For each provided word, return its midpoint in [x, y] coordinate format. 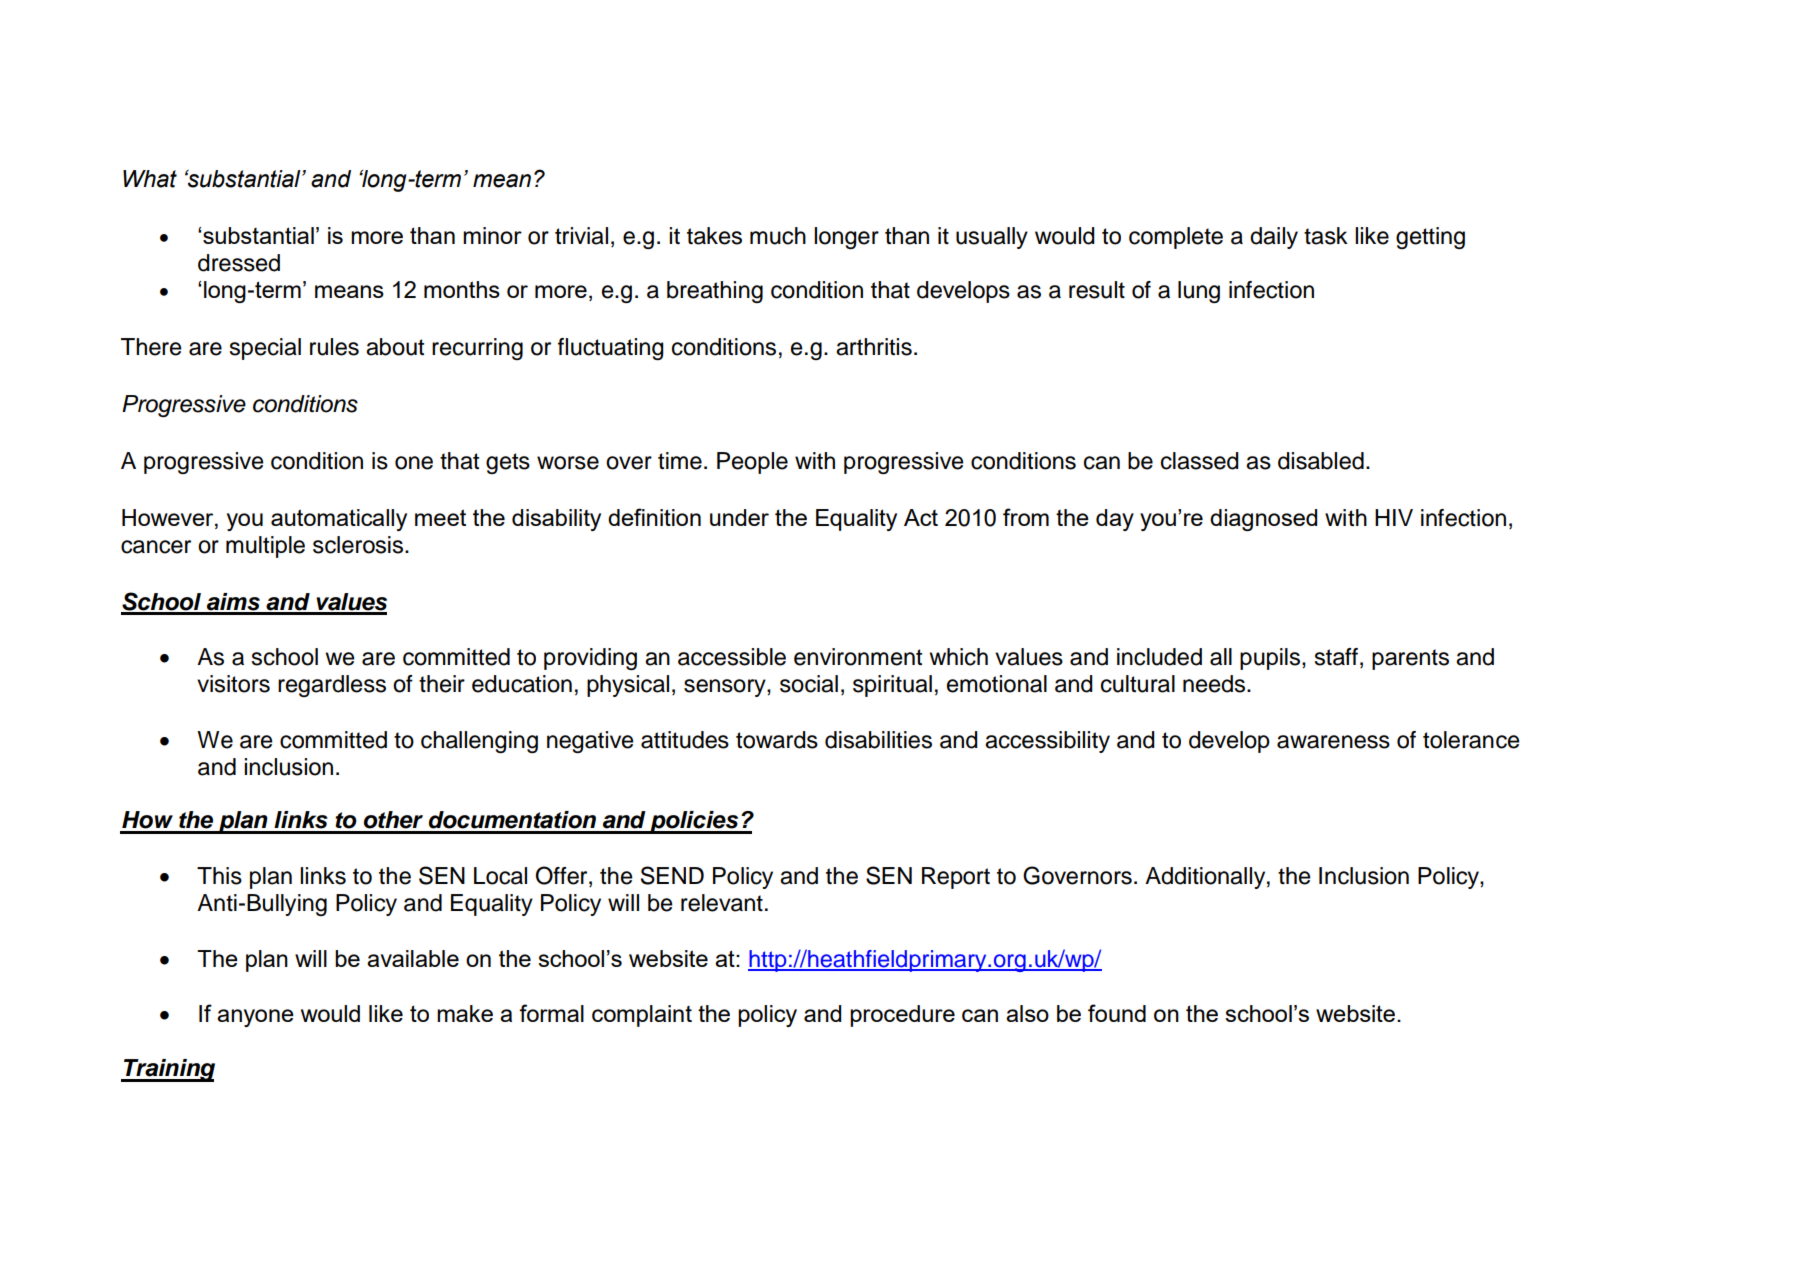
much [778, 236]
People [752, 463]
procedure [902, 1016]
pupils [1270, 659]
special [265, 349]
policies [694, 822]
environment [858, 657]
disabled [1321, 461]
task [1326, 236]
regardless [332, 686]
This [219, 876]
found [1117, 1013]
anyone [255, 1018]
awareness [1333, 742]
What [150, 179]
